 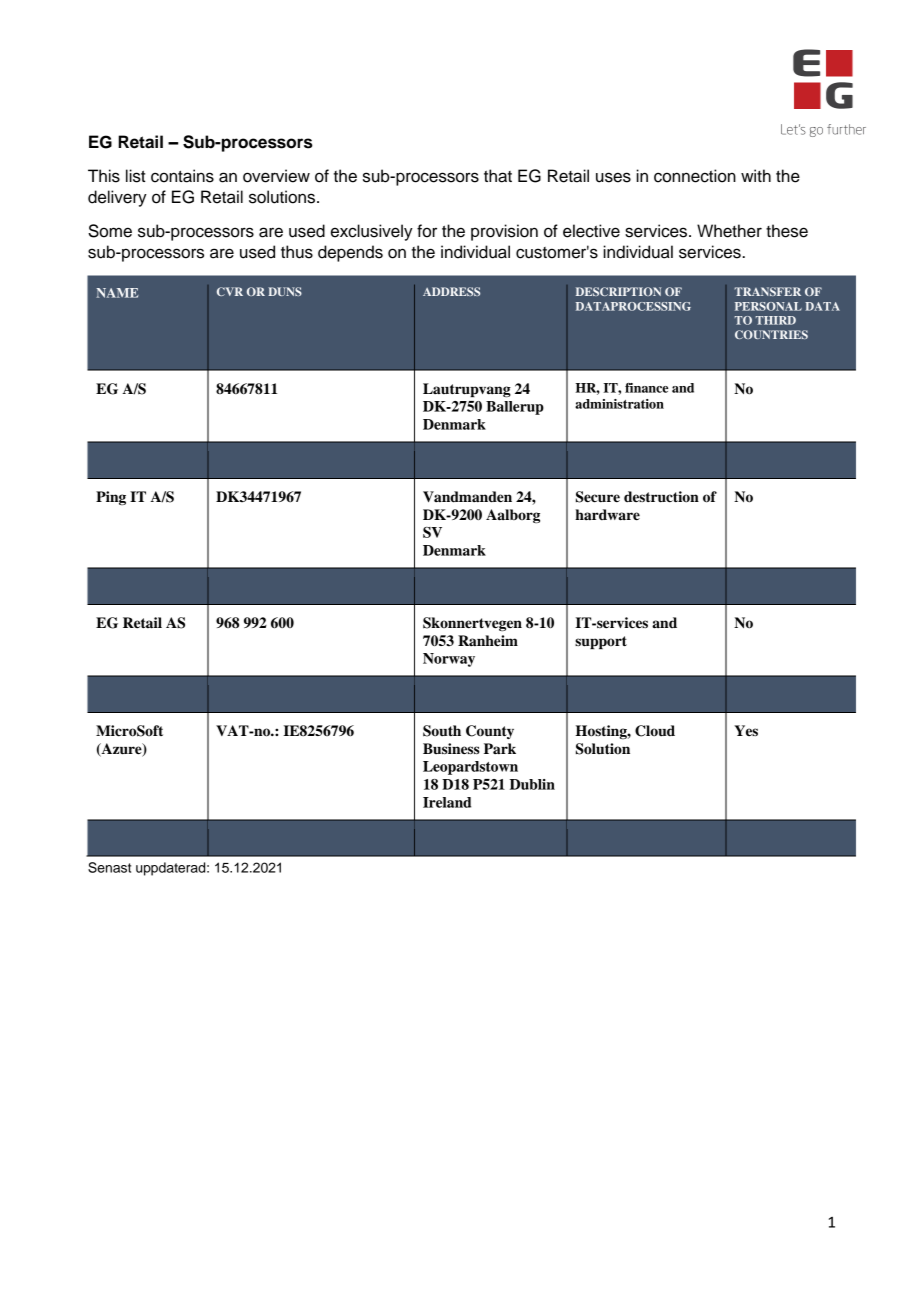 What do you see at coordinates (449, 660) in the screenshot?
I see `Norway` at bounding box center [449, 660].
